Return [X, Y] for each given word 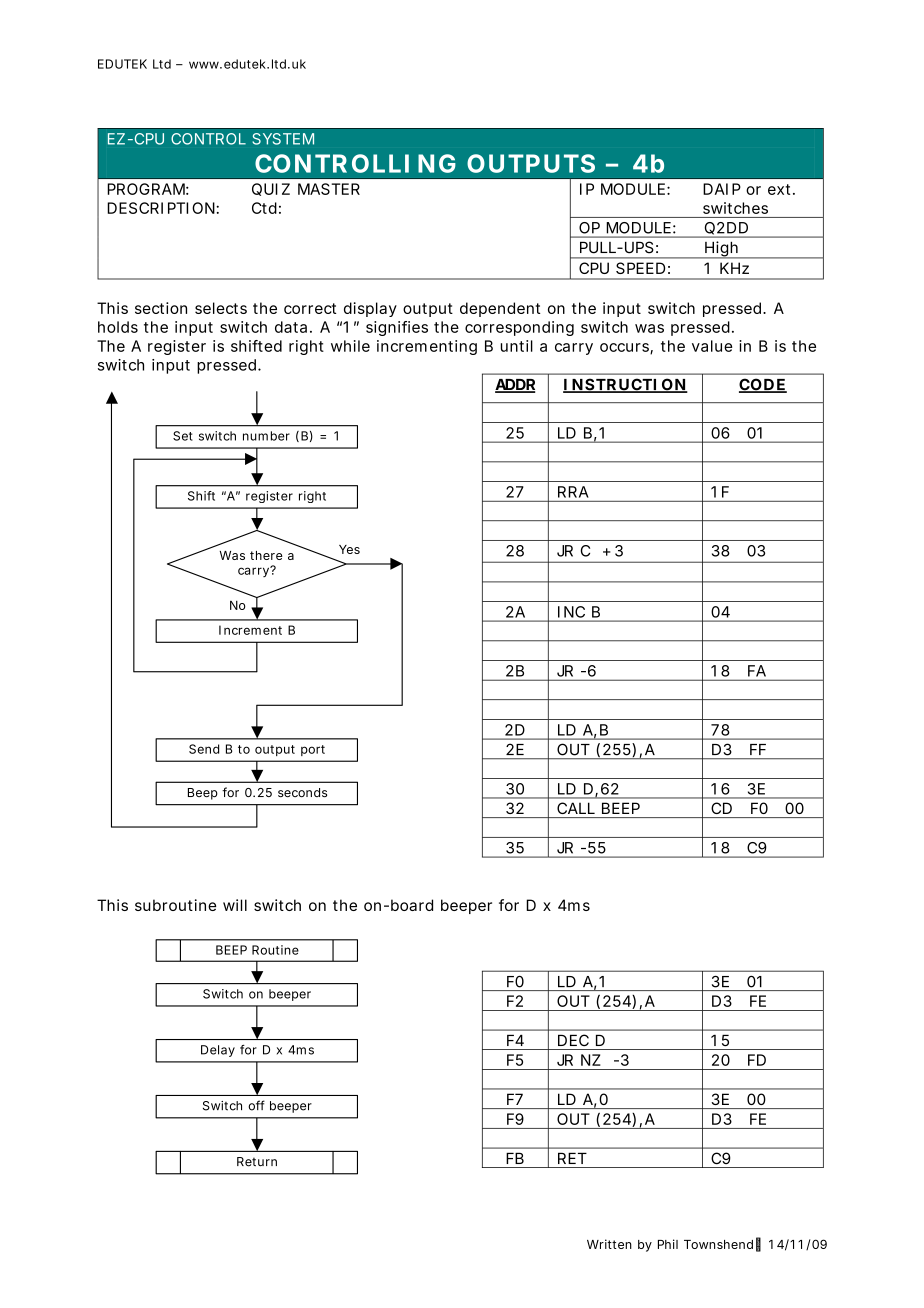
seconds [302, 792]
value [712, 346]
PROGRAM [146, 189]
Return [257, 1162]
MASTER [329, 189]
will [235, 905]
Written [609, 1244]
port [313, 750]
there [266, 555]
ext [779, 189]
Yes [349, 549]
